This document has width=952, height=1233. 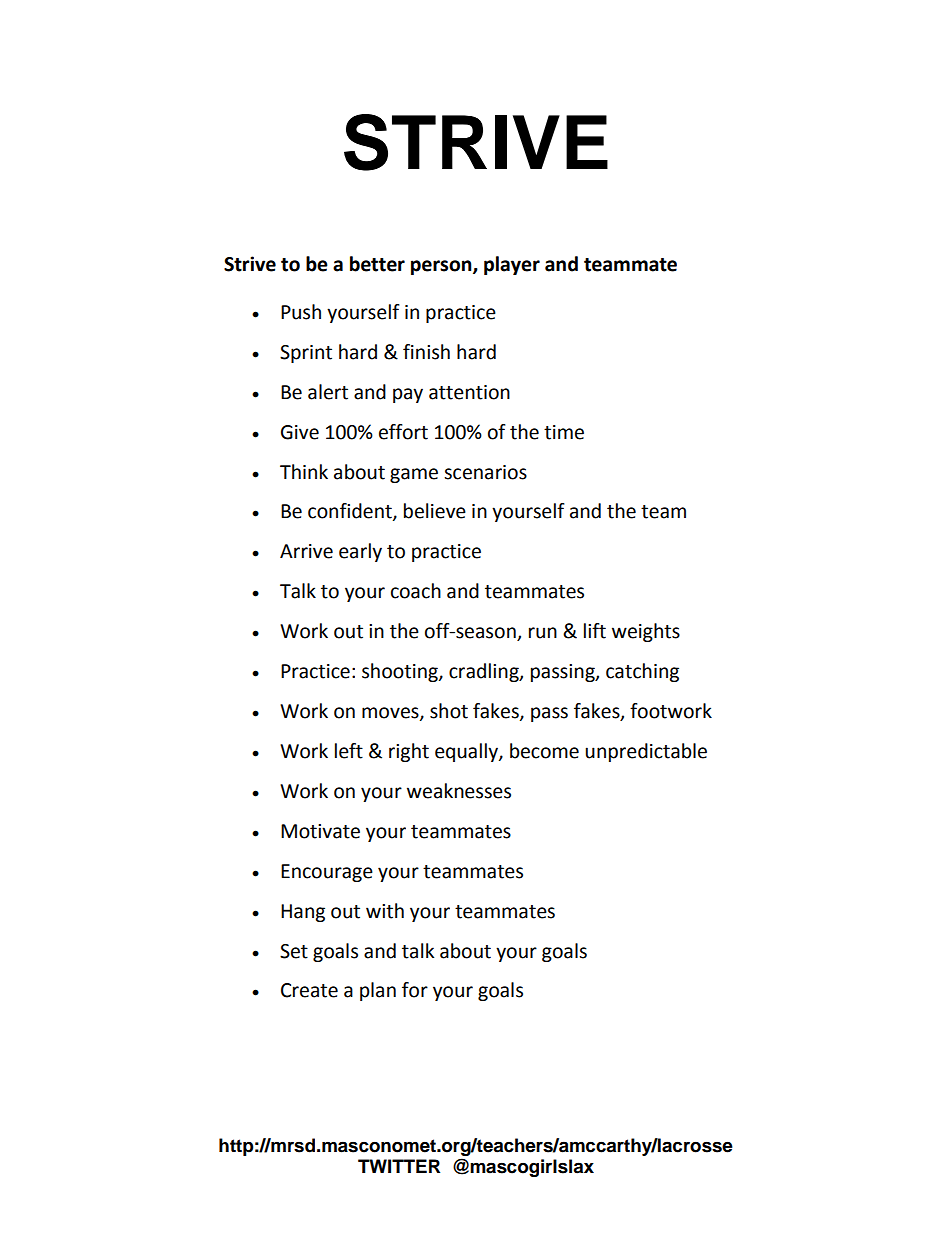 I want to click on time, so click(x=564, y=432).
